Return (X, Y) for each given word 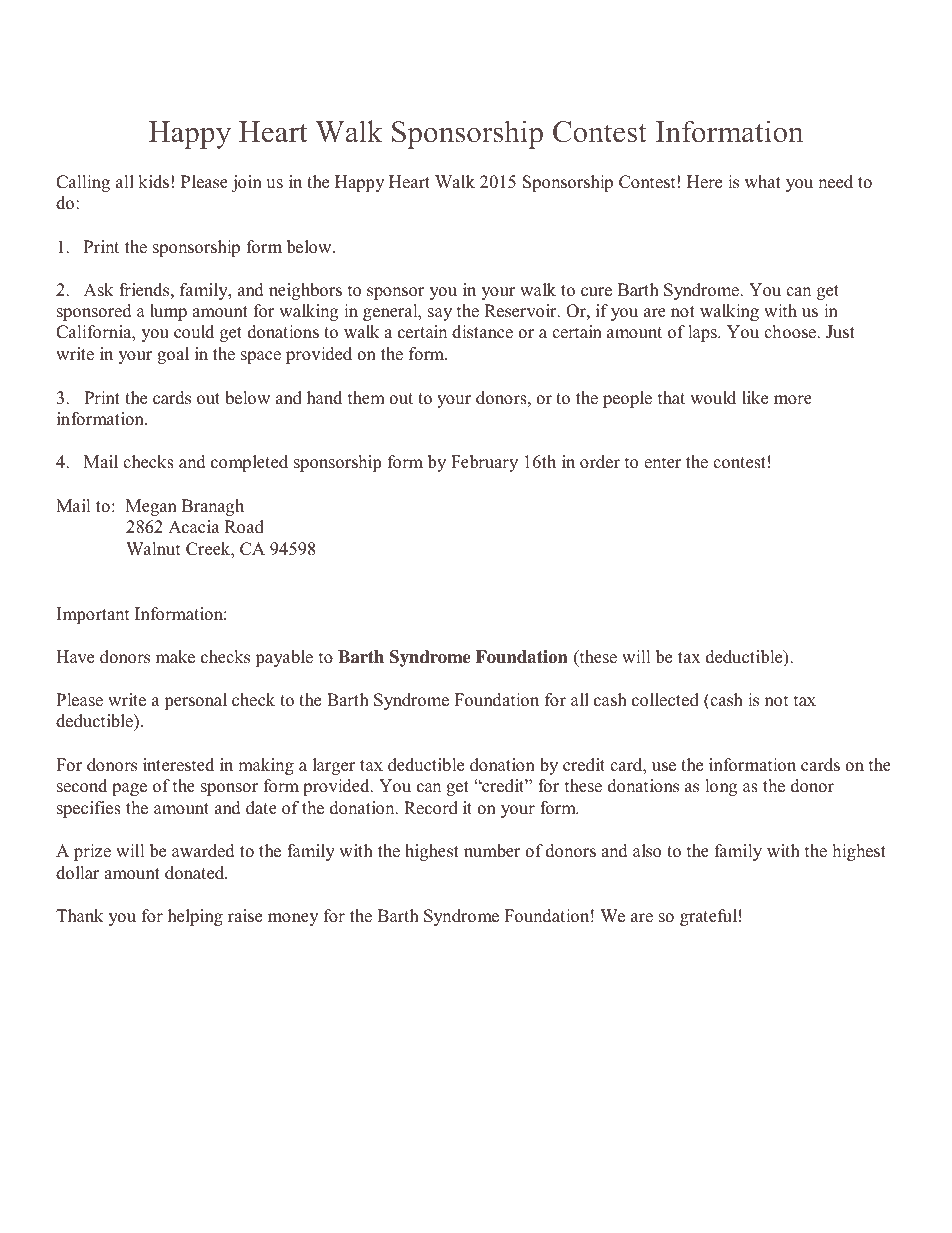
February (484, 463)
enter (662, 463)
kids (153, 182)
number (492, 851)
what (763, 181)
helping (195, 917)
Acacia (194, 527)
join (246, 183)
